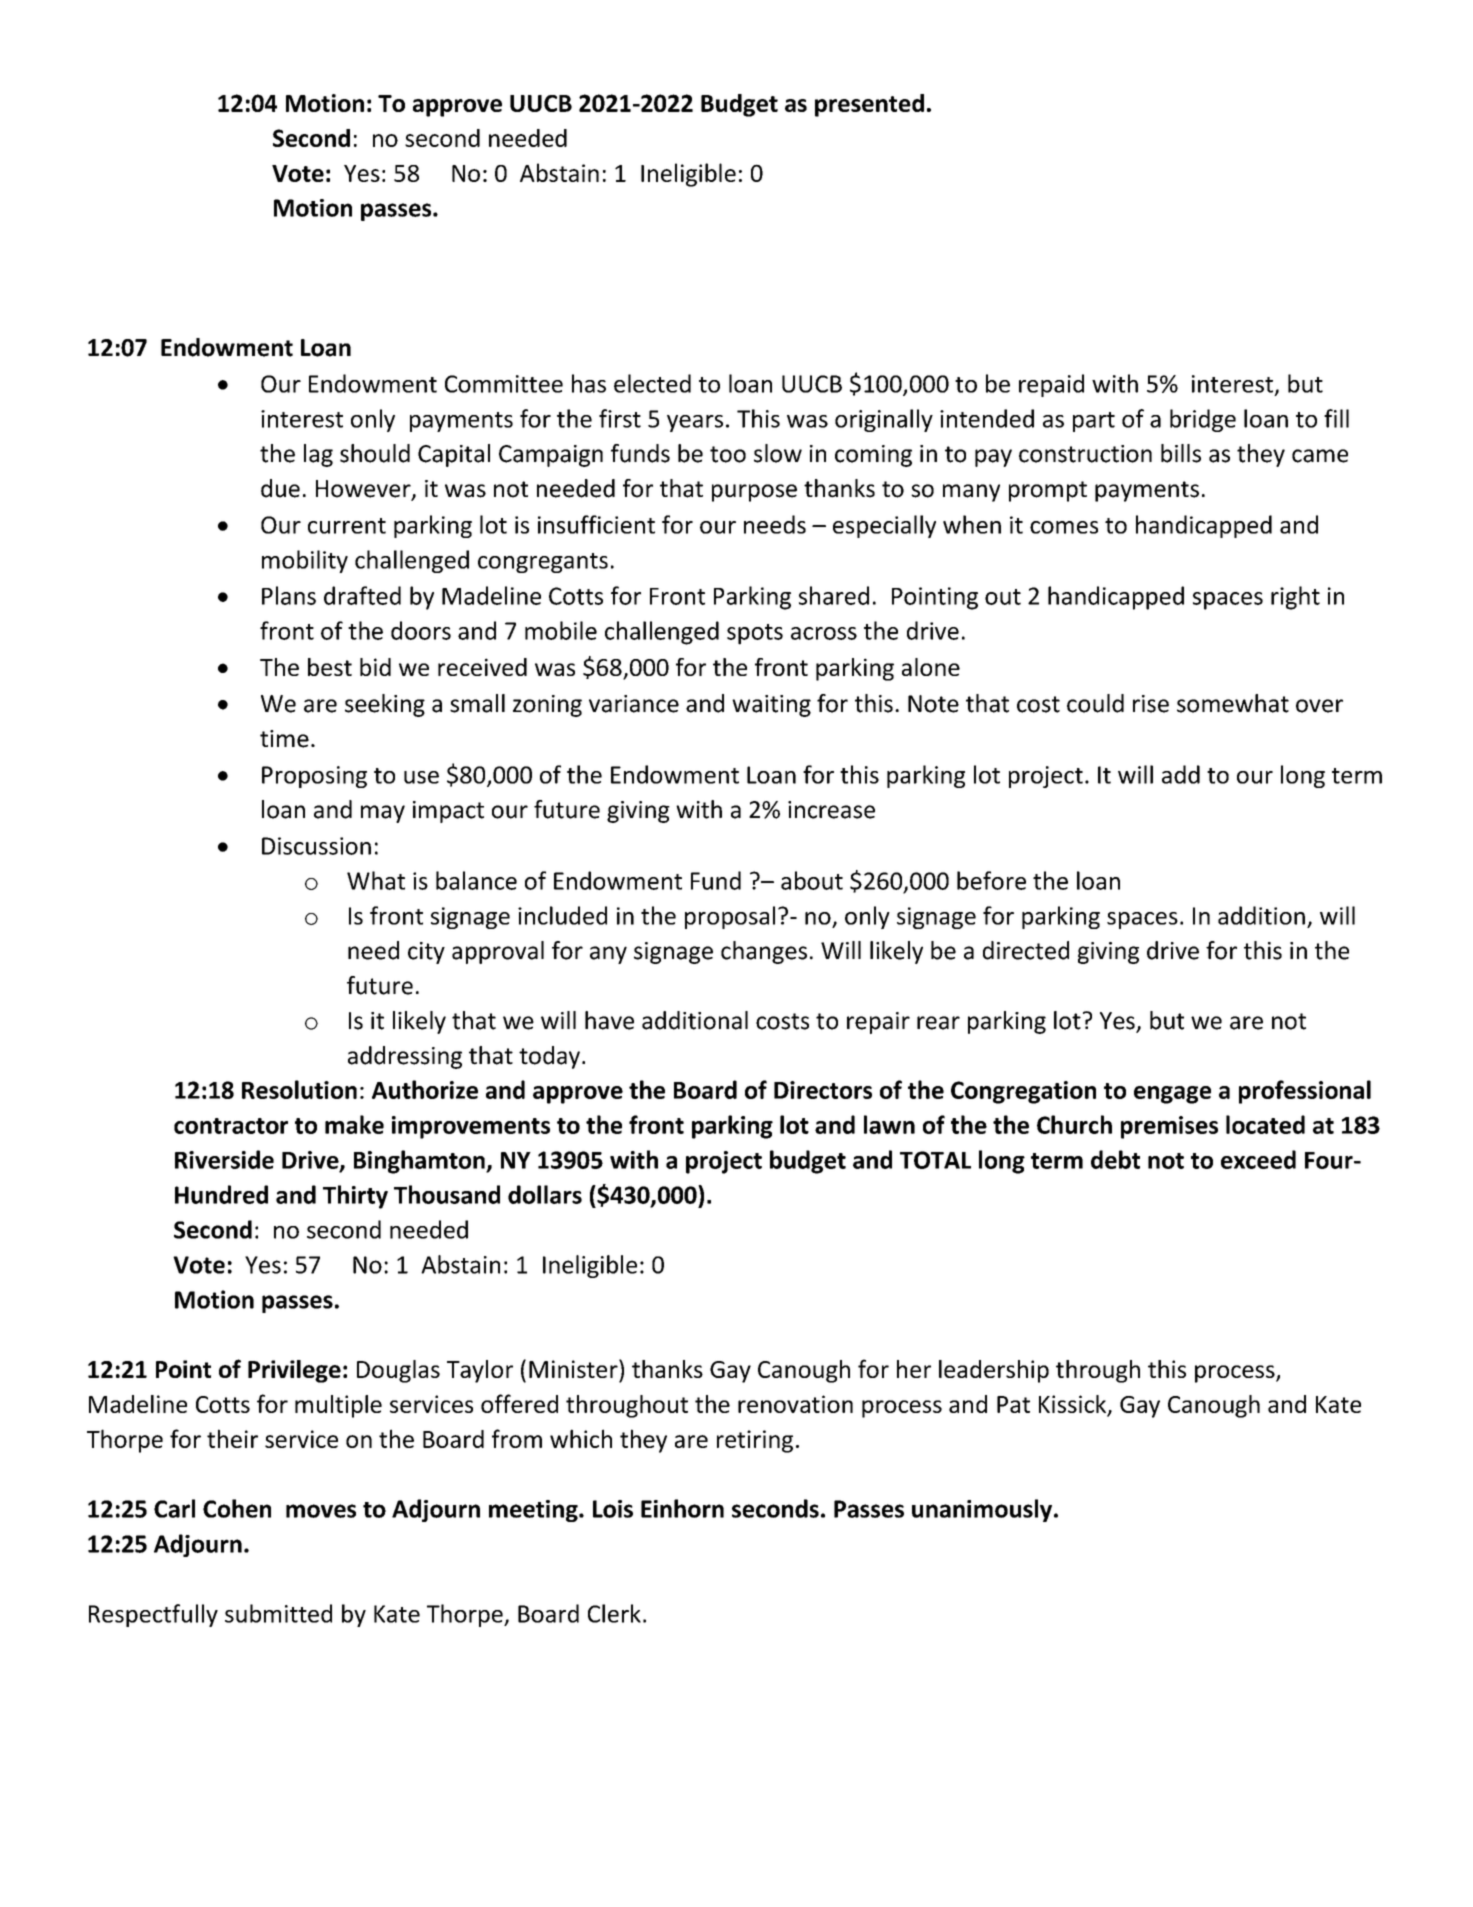  I want to click on unanimously, so click(982, 1510).
